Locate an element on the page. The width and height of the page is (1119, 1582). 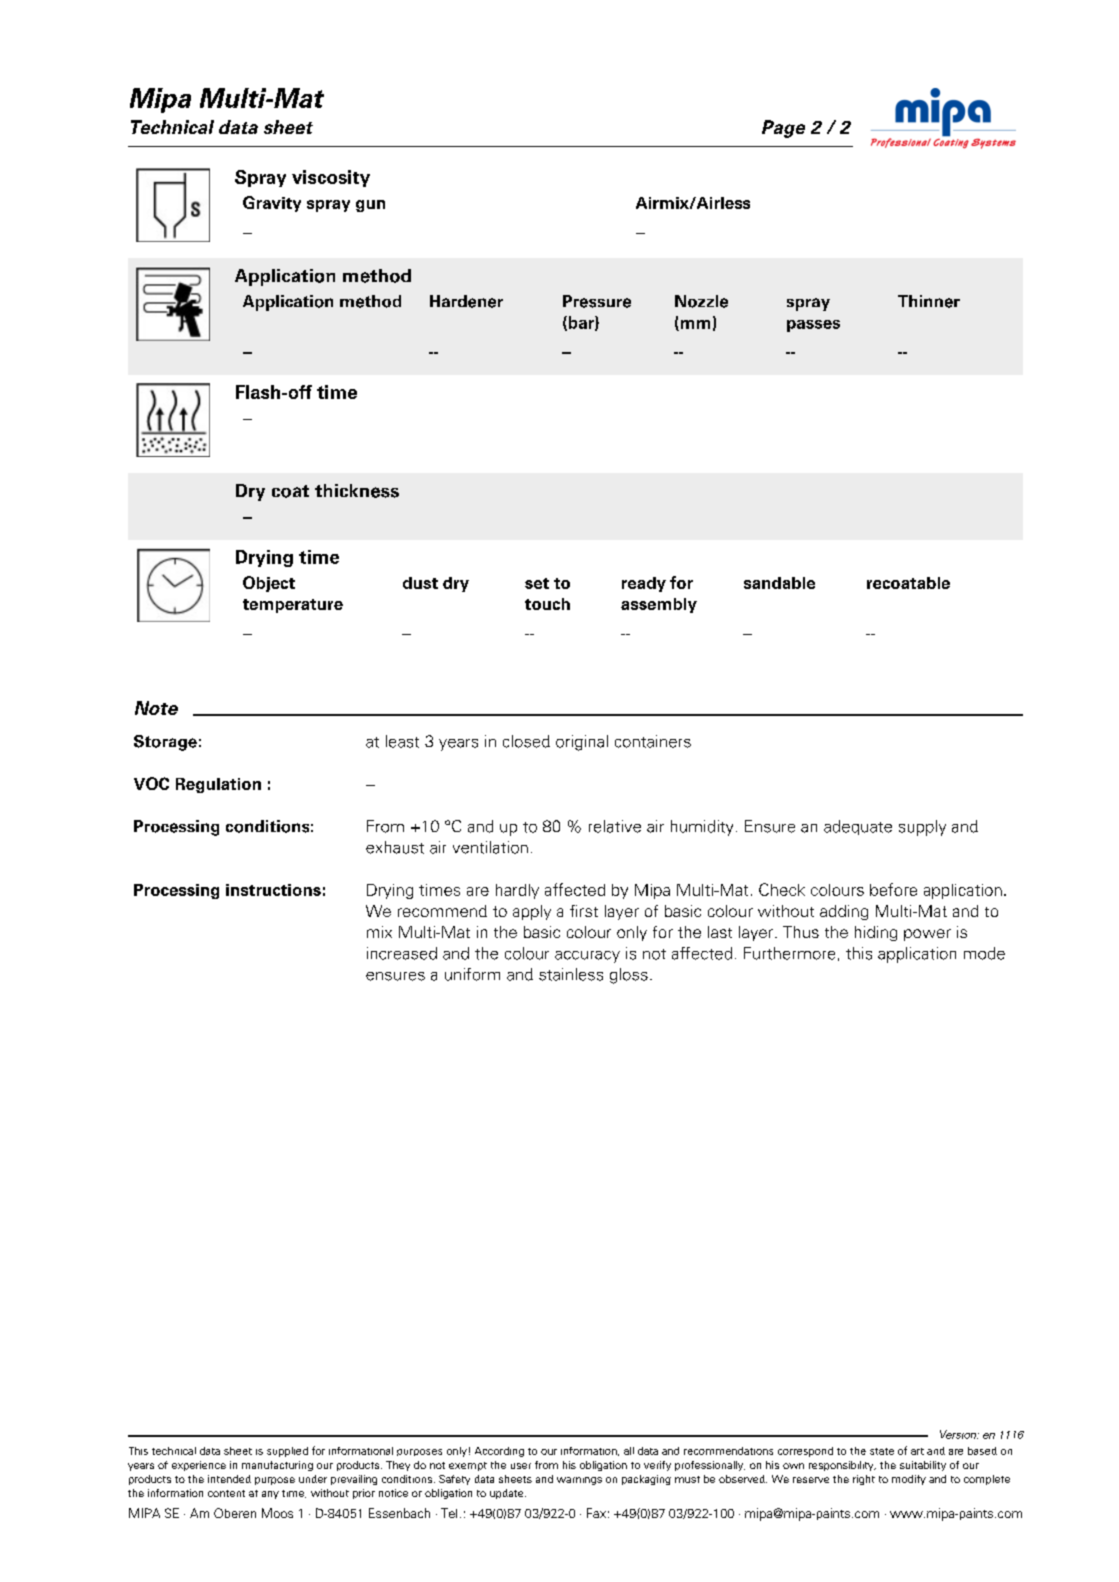
Furthermore is located at coordinates (789, 953).
